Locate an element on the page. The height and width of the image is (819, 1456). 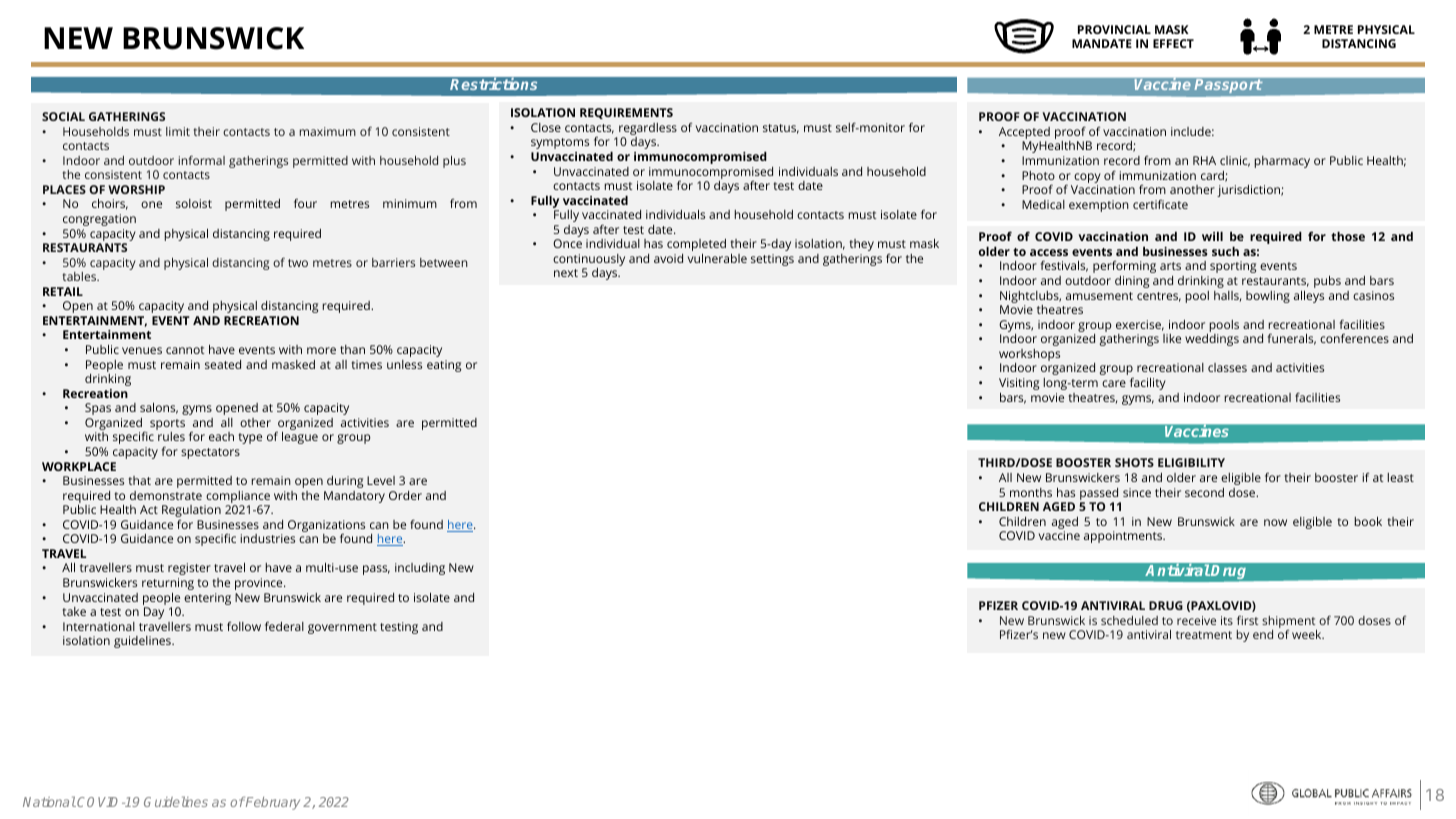
SOCIAL is located at coordinates (63, 116).
